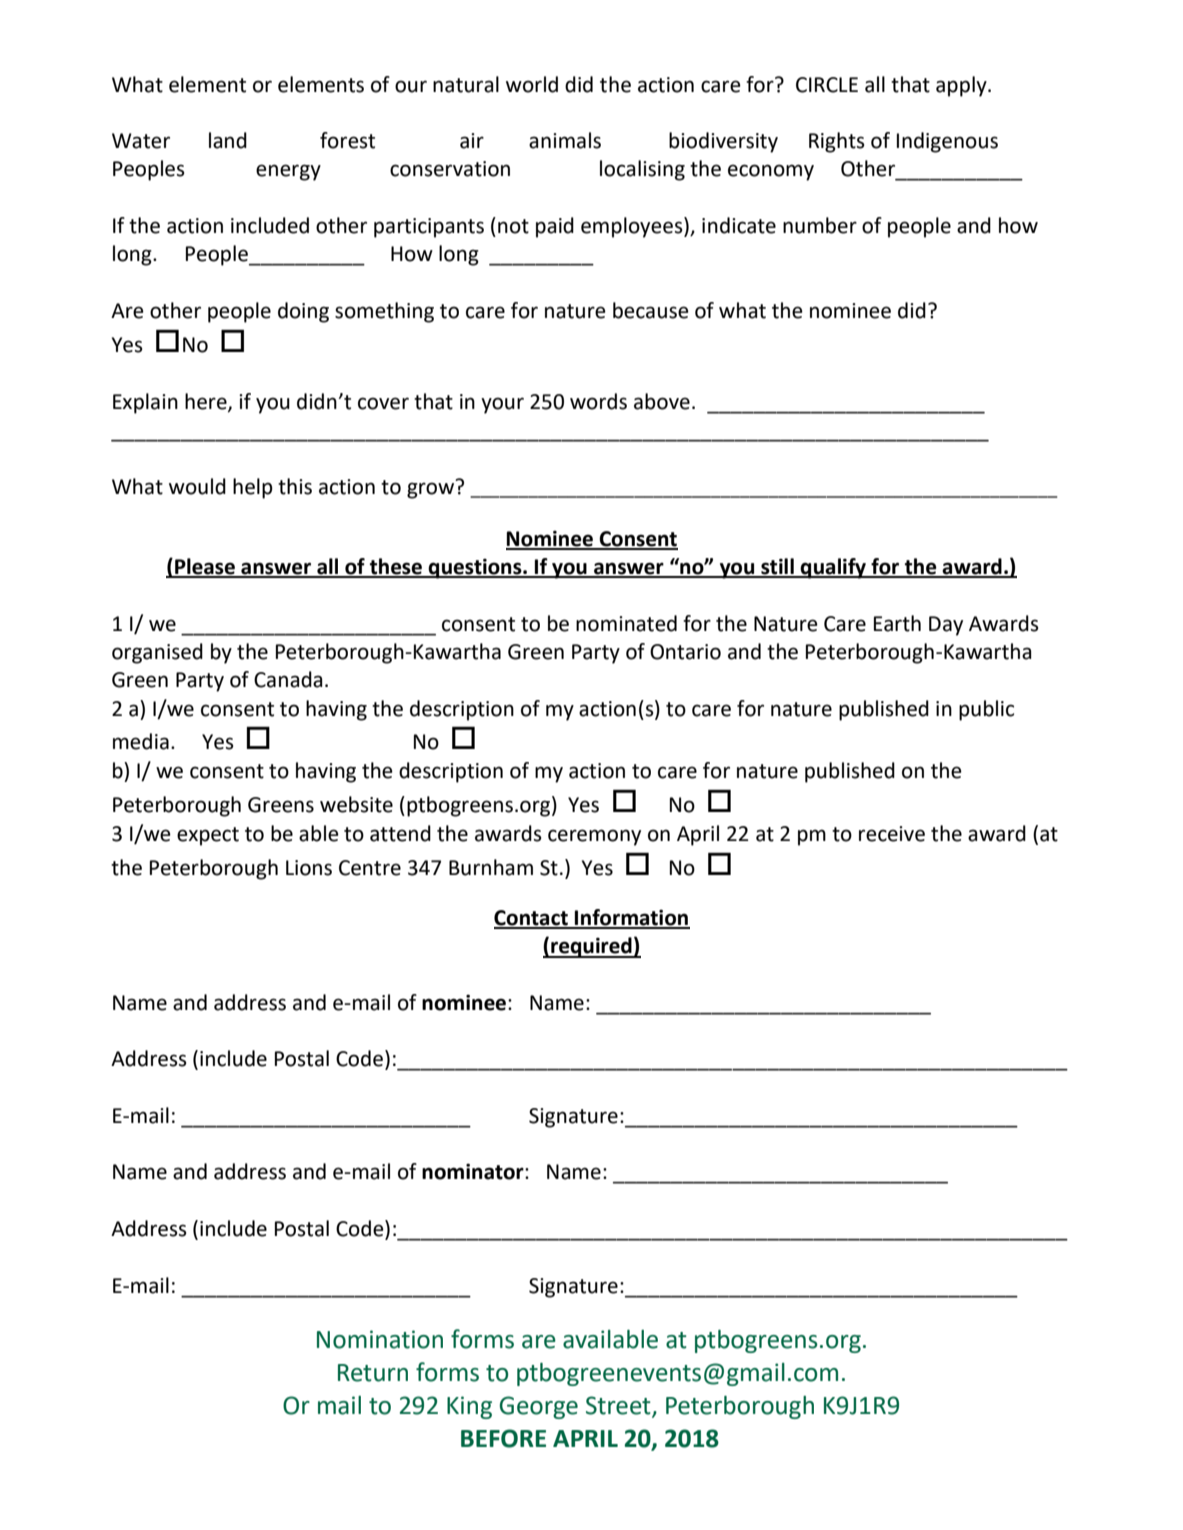 The height and width of the screenshot is (1530, 1183). Describe the element at coordinates (565, 140) in the screenshot. I see `animals` at that location.
